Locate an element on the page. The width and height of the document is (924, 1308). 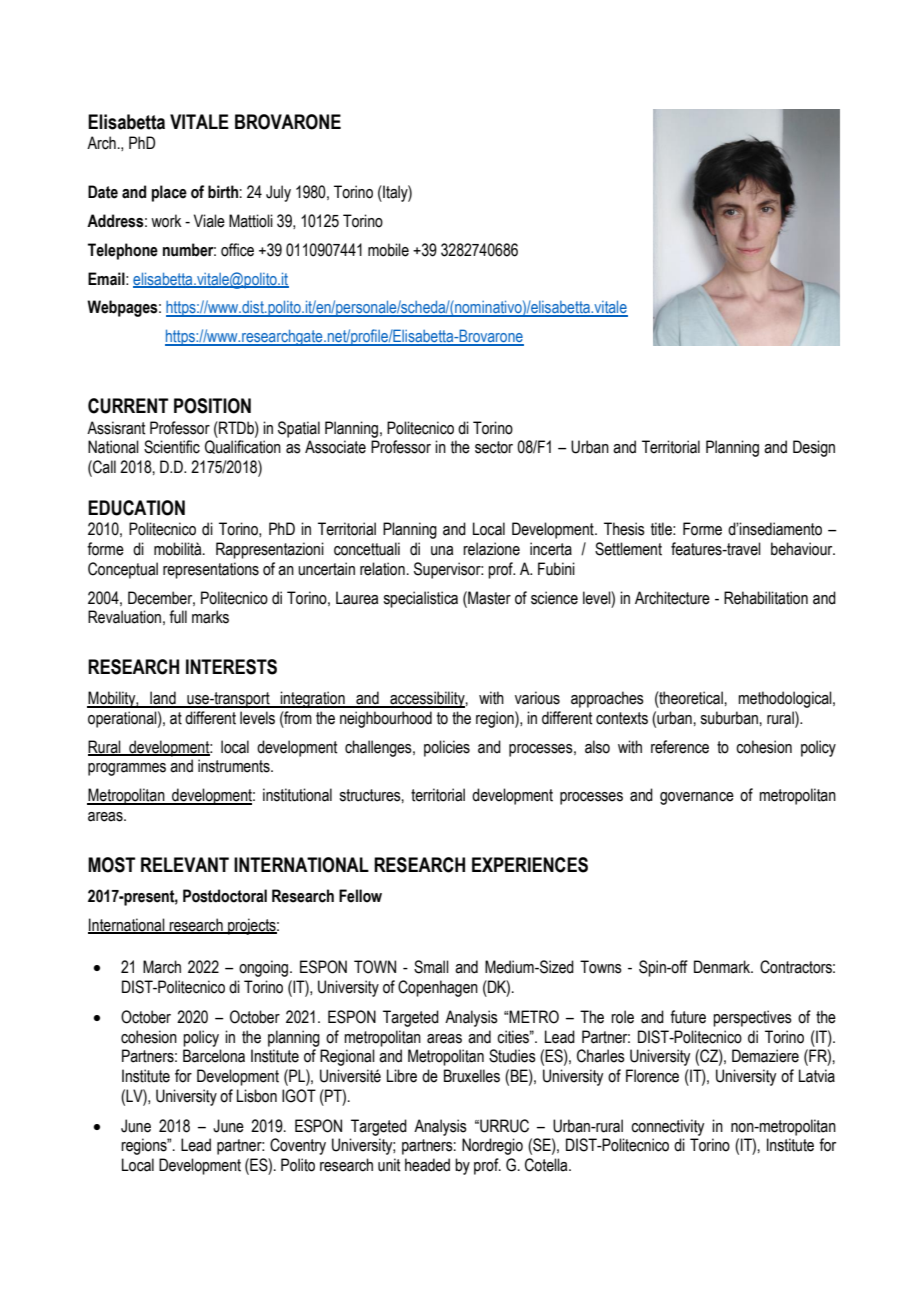
Small is located at coordinates (431, 967).
